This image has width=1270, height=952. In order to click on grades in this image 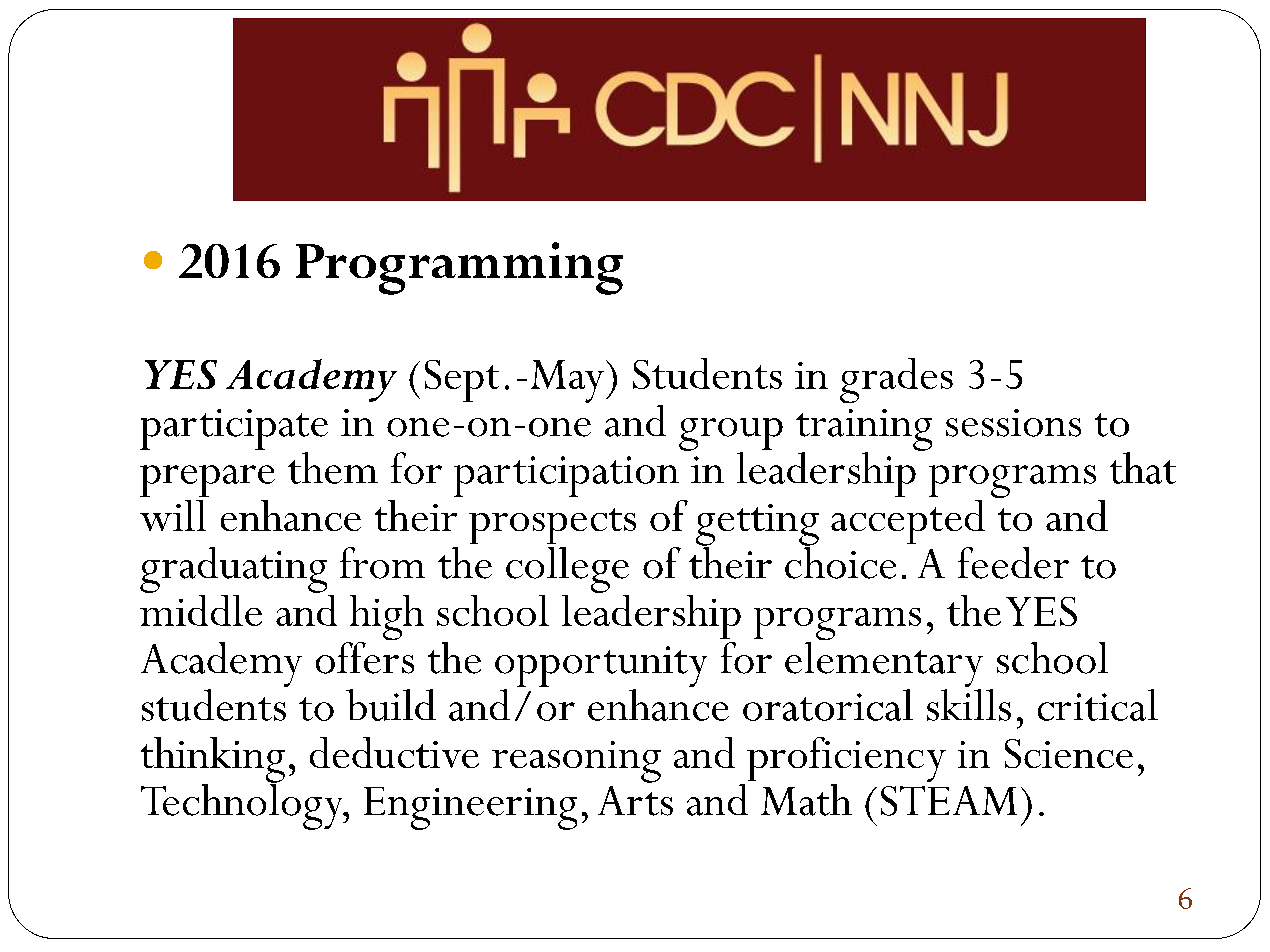, I will do `click(896, 380)`.
